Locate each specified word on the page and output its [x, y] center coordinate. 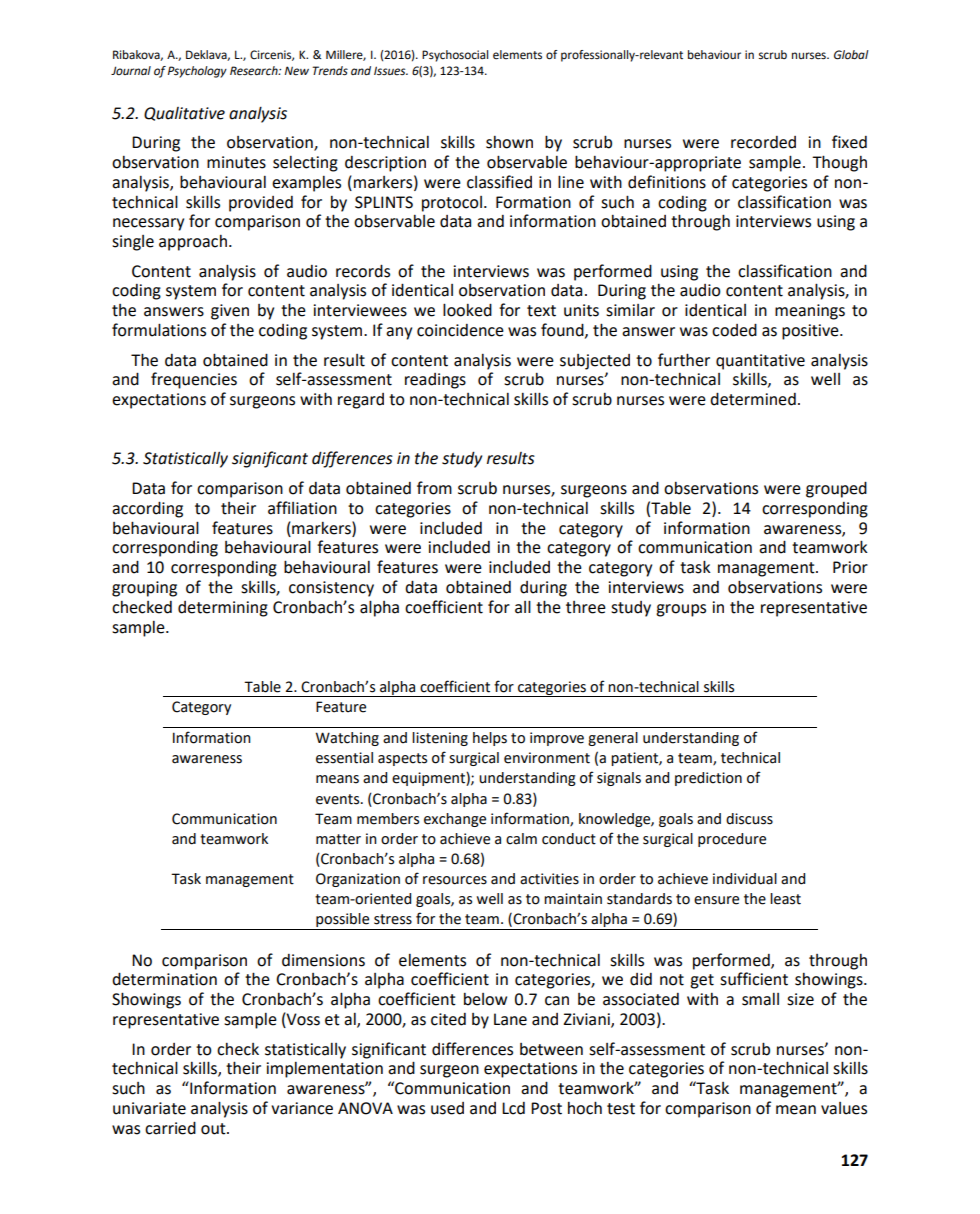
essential [344, 758]
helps [490, 739]
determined [753, 399]
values [844, 1108]
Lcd [513, 1108]
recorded [763, 142]
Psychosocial [455, 56]
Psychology [197, 72]
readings [435, 381]
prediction [708, 779]
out [214, 1129]
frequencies [194, 380]
